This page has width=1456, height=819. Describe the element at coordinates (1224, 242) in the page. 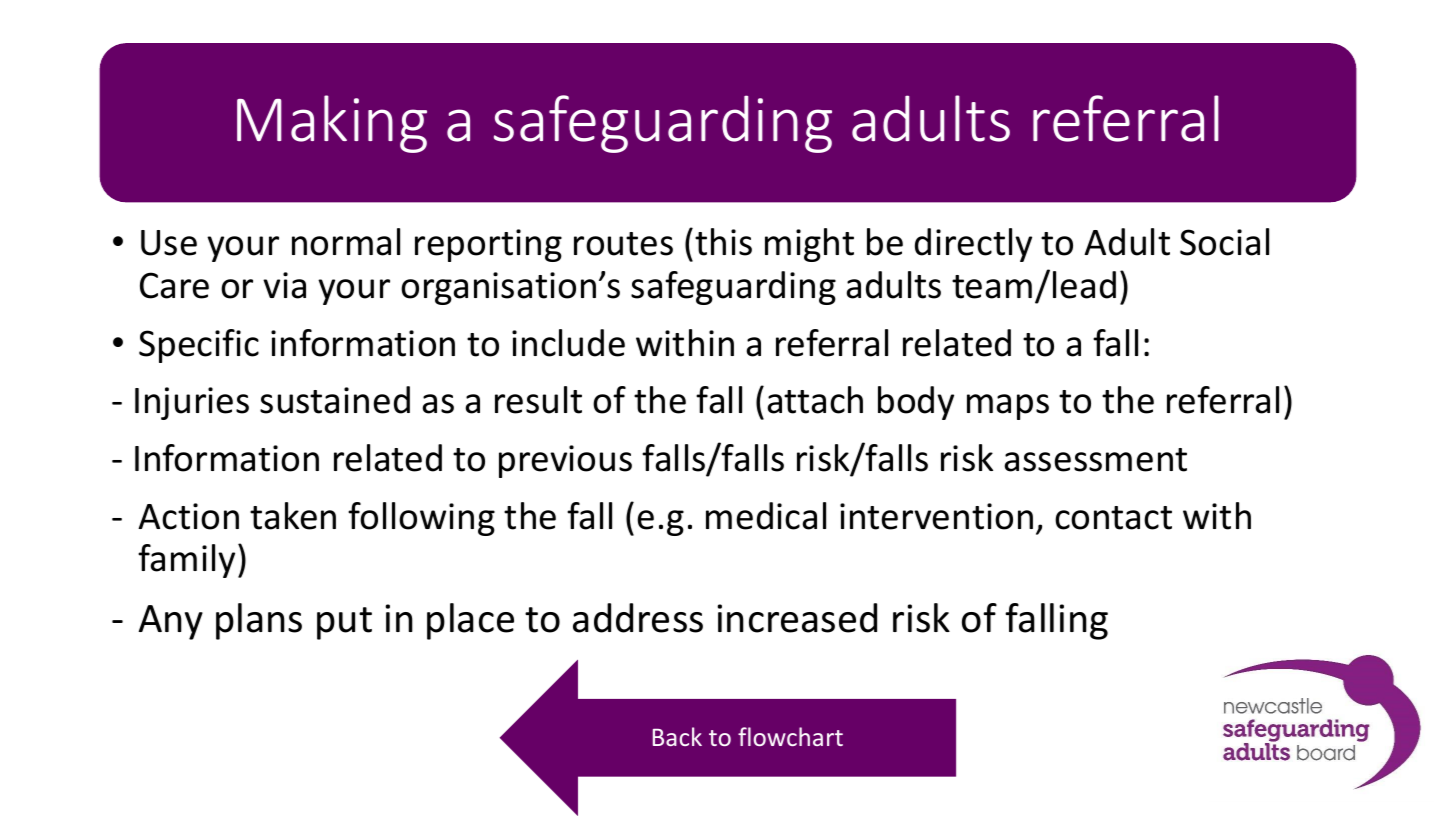

I see `Social` at that location.
